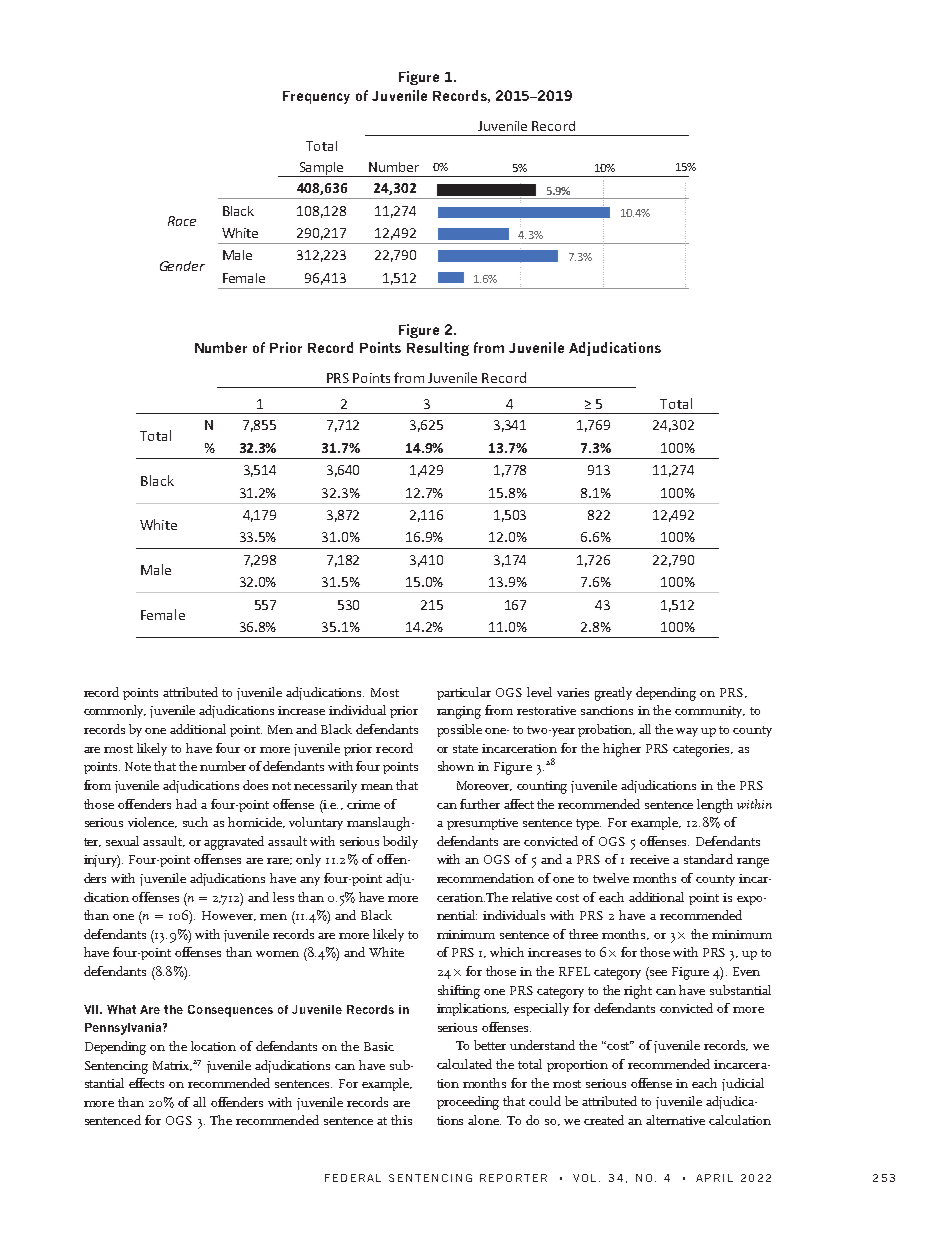 The height and width of the screenshot is (1233, 952). What do you see at coordinates (464, 693) in the screenshot?
I see `particular` at bounding box center [464, 693].
